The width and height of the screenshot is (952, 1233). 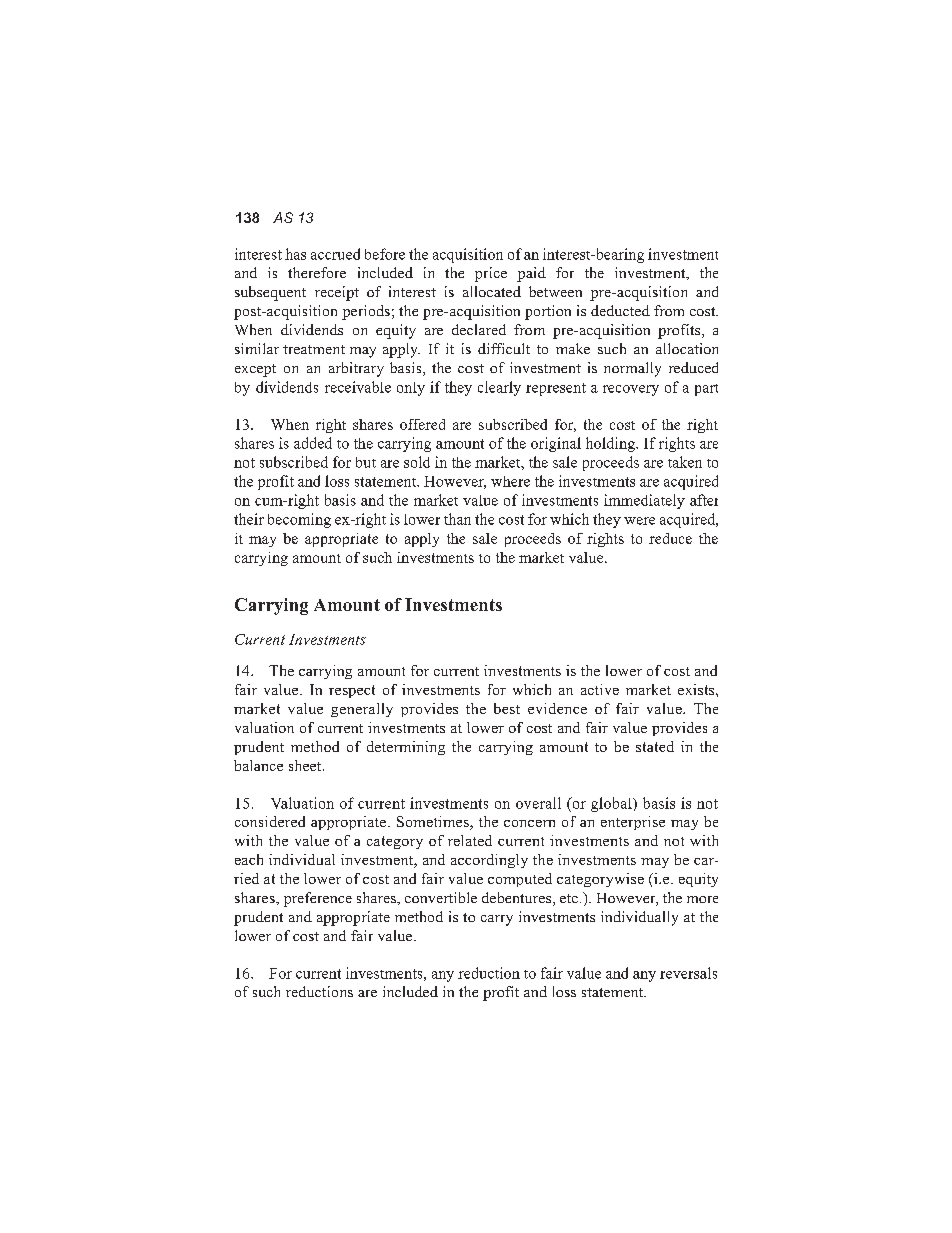 What do you see at coordinates (457, 519) in the screenshot?
I see `than` at bounding box center [457, 519].
